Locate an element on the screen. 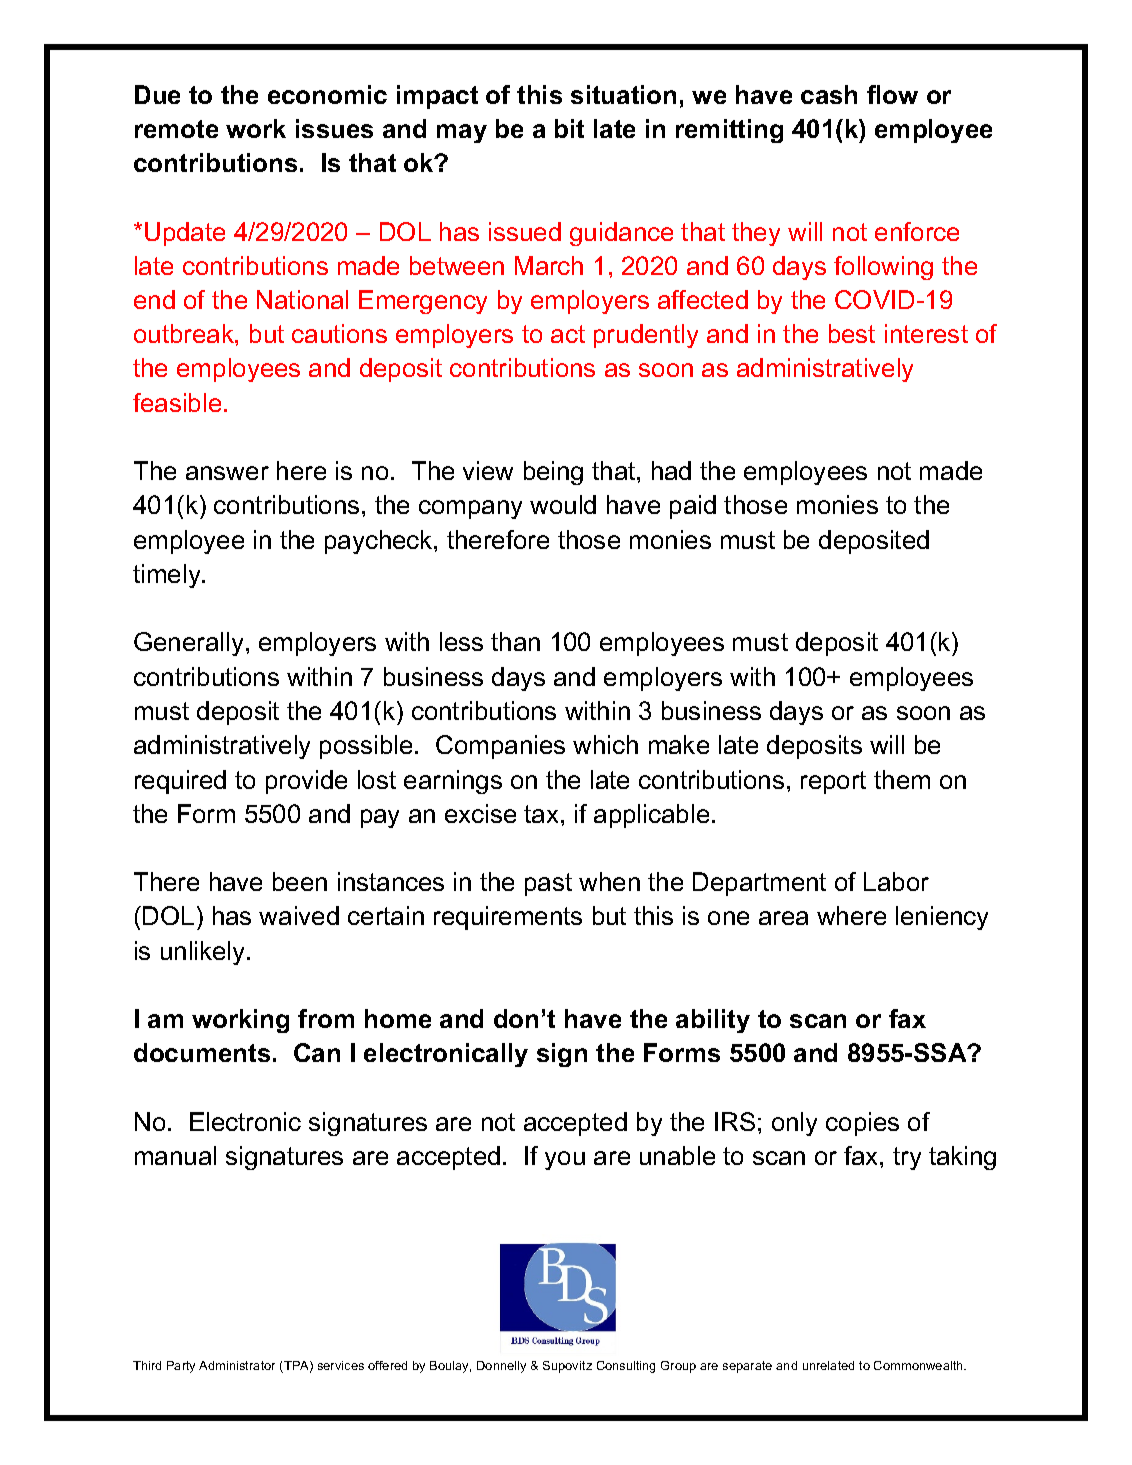  Commonwealth is located at coordinates (919, 1365).
